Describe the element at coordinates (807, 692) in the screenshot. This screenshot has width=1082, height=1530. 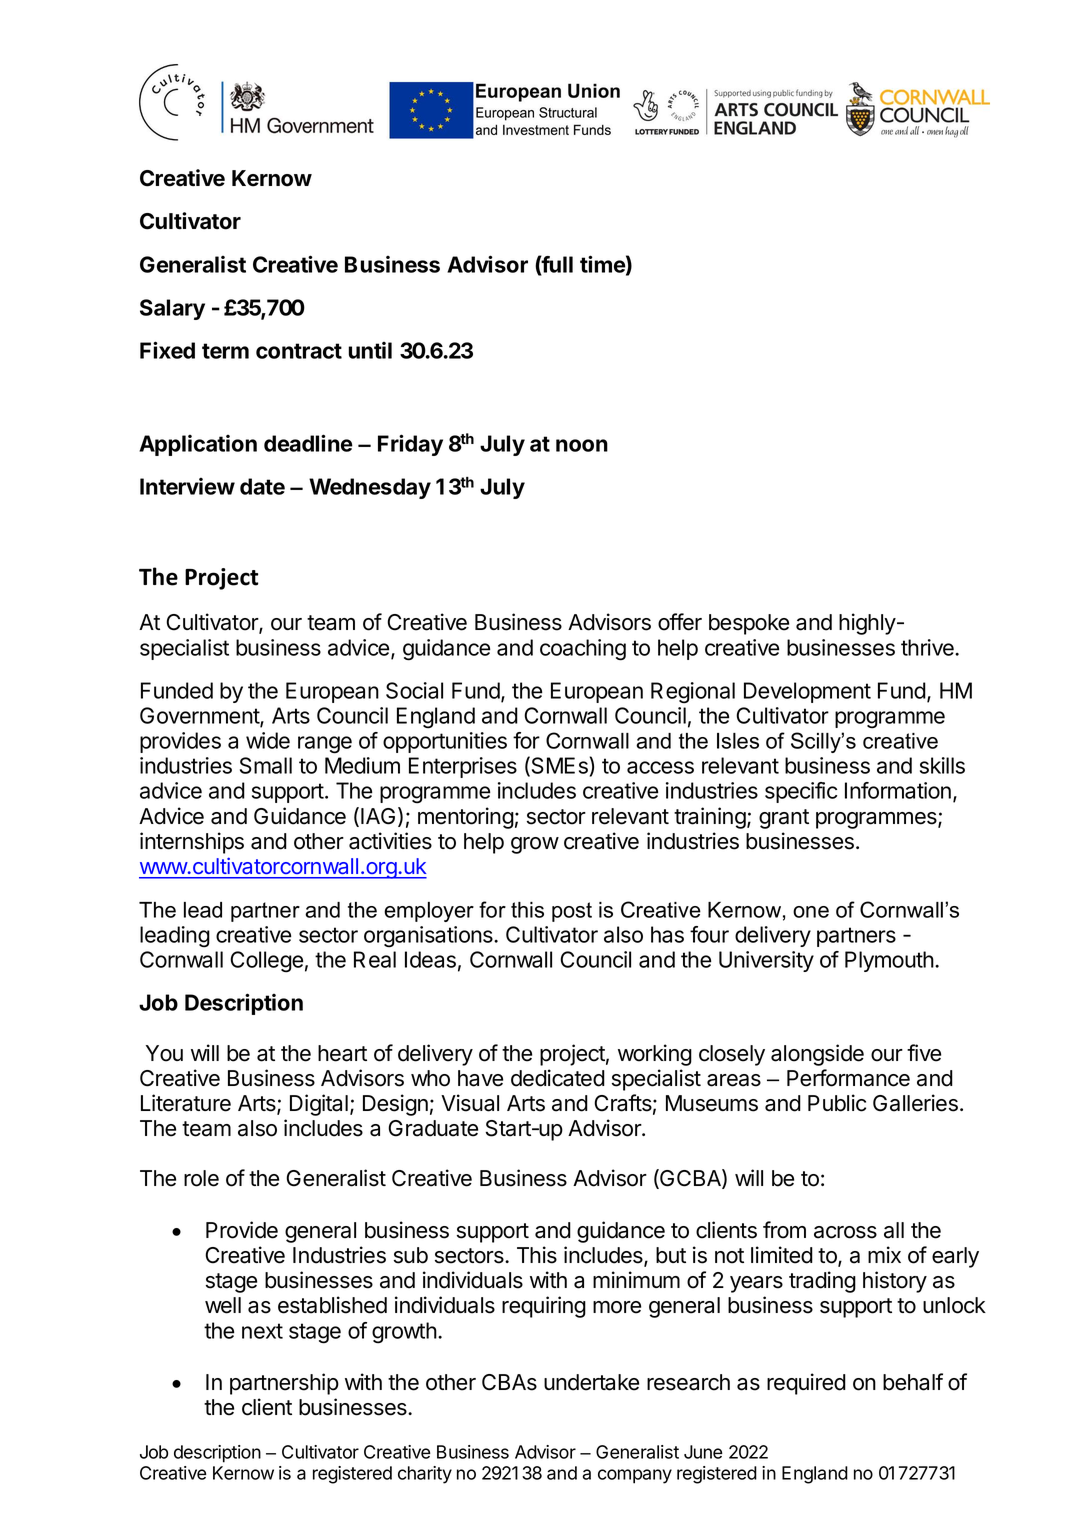
I see `Development` at that location.
